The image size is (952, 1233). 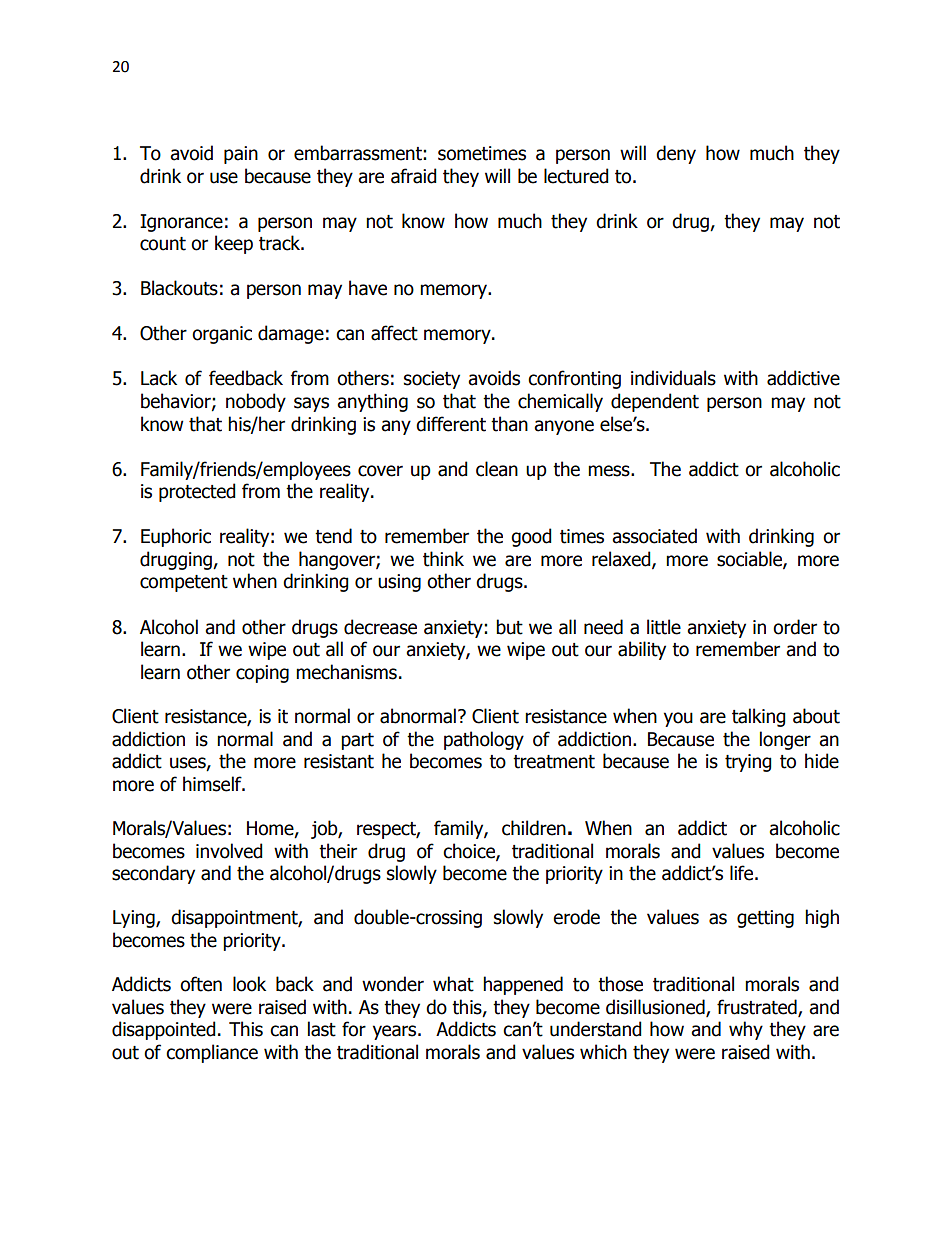 I want to click on but, so click(x=509, y=627).
